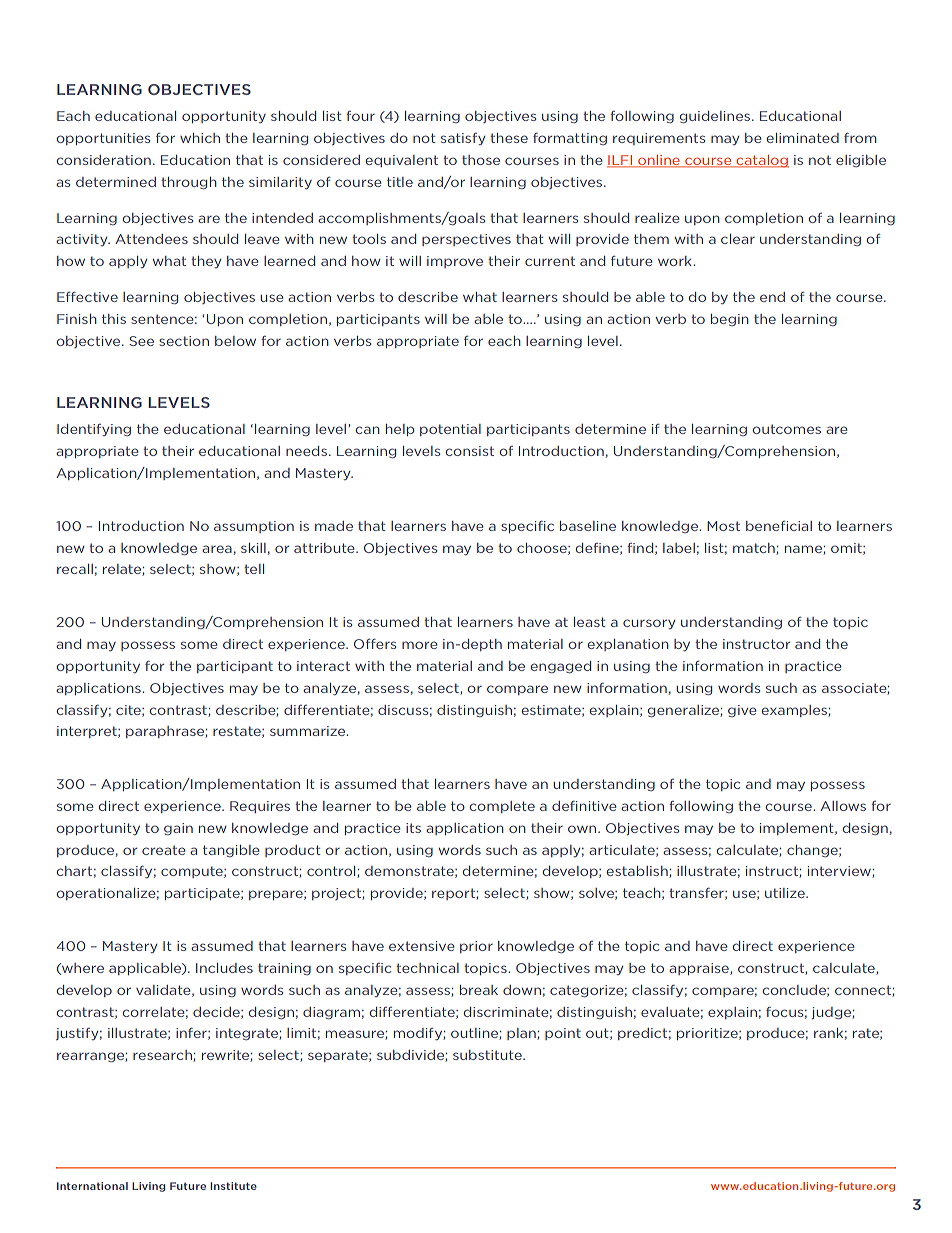  Describe the element at coordinates (463, 139) in the document. I see `satisfy` at that location.
